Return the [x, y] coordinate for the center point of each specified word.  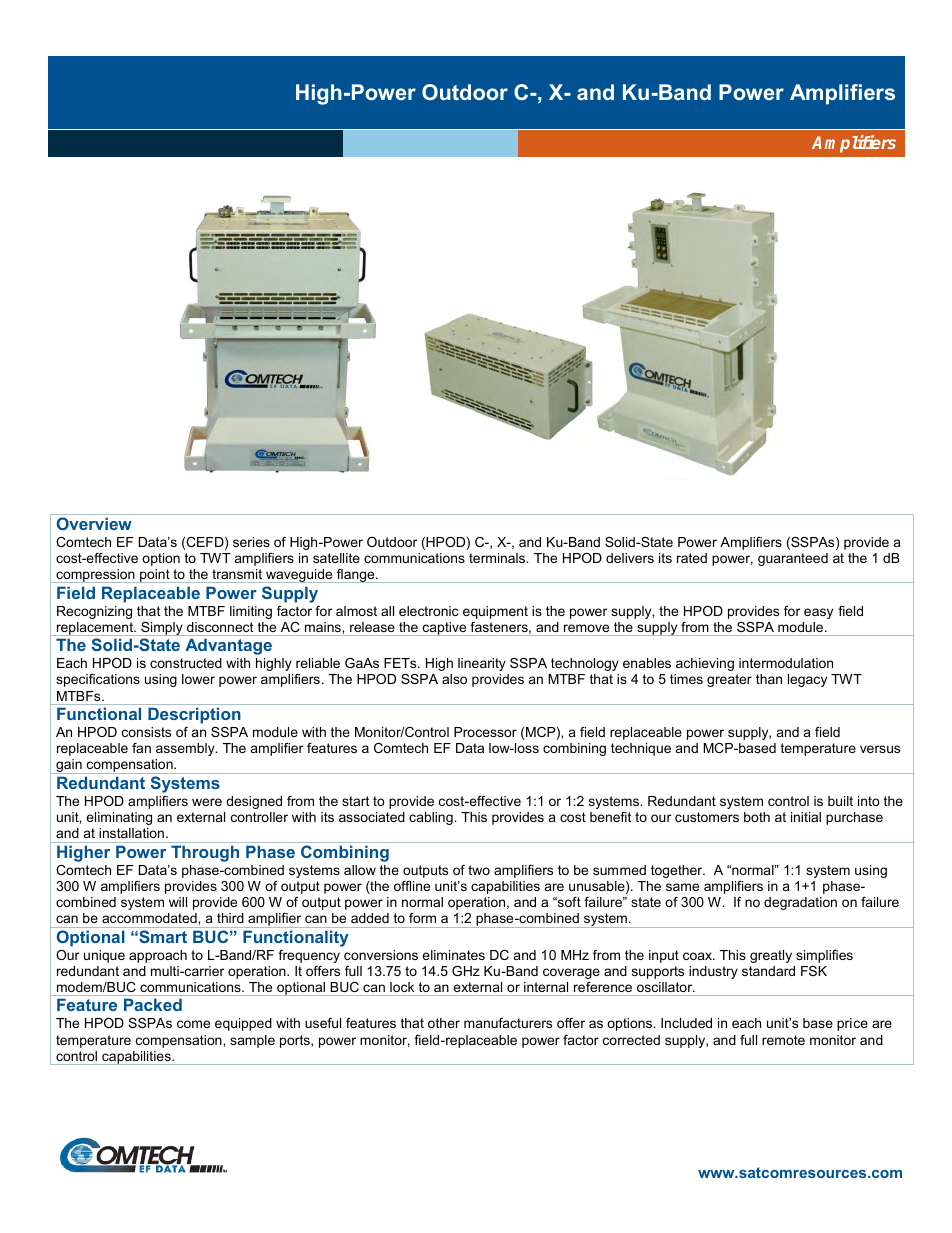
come [193, 1024]
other [444, 1023]
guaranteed [793, 559]
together [678, 871]
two [479, 870]
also [454, 679]
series [251, 542]
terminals [498, 558]
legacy [807, 680]
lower [198, 679]
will [178, 902]
